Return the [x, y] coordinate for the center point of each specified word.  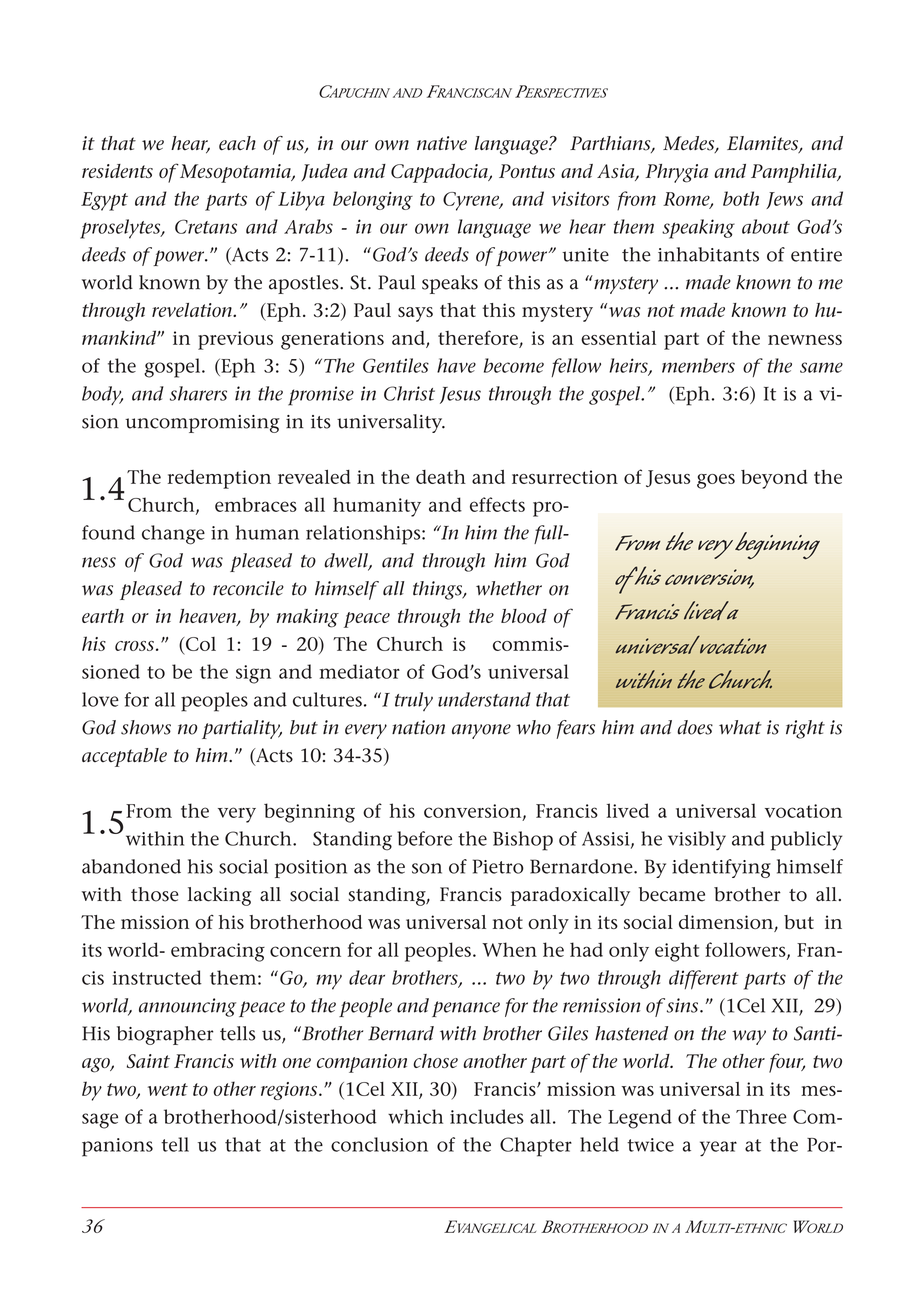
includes [487, 1116]
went [168, 1089]
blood [524, 616]
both [741, 198]
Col [199, 644]
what [740, 727]
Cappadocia [440, 173]
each [237, 143]
